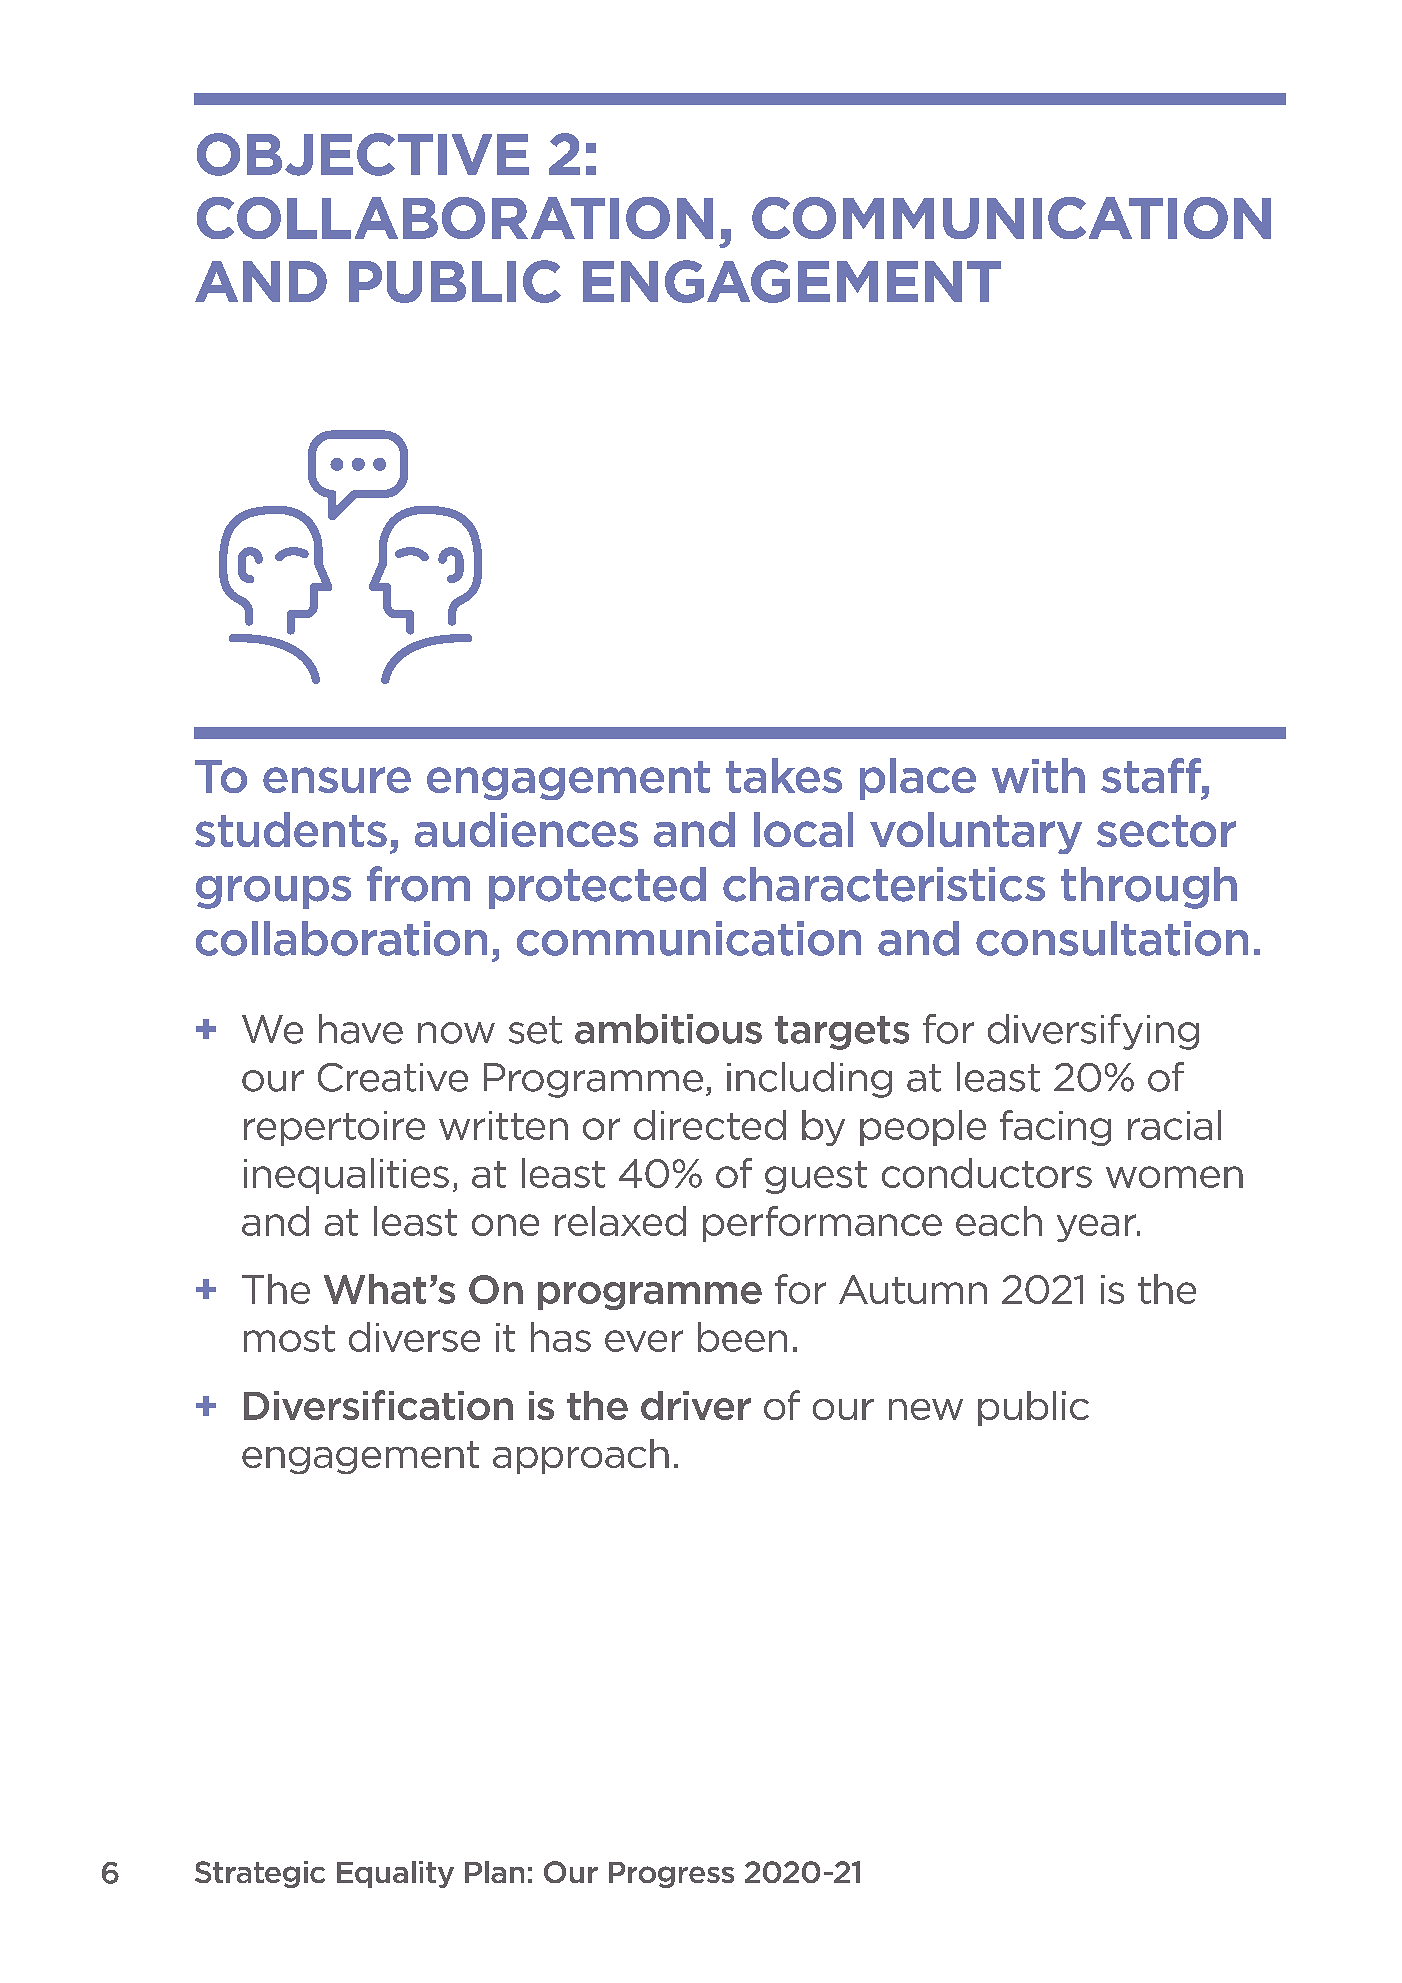 The image size is (1402, 1983). What do you see at coordinates (363, 154) in the image?
I see `Objective` at bounding box center [363, 154].
